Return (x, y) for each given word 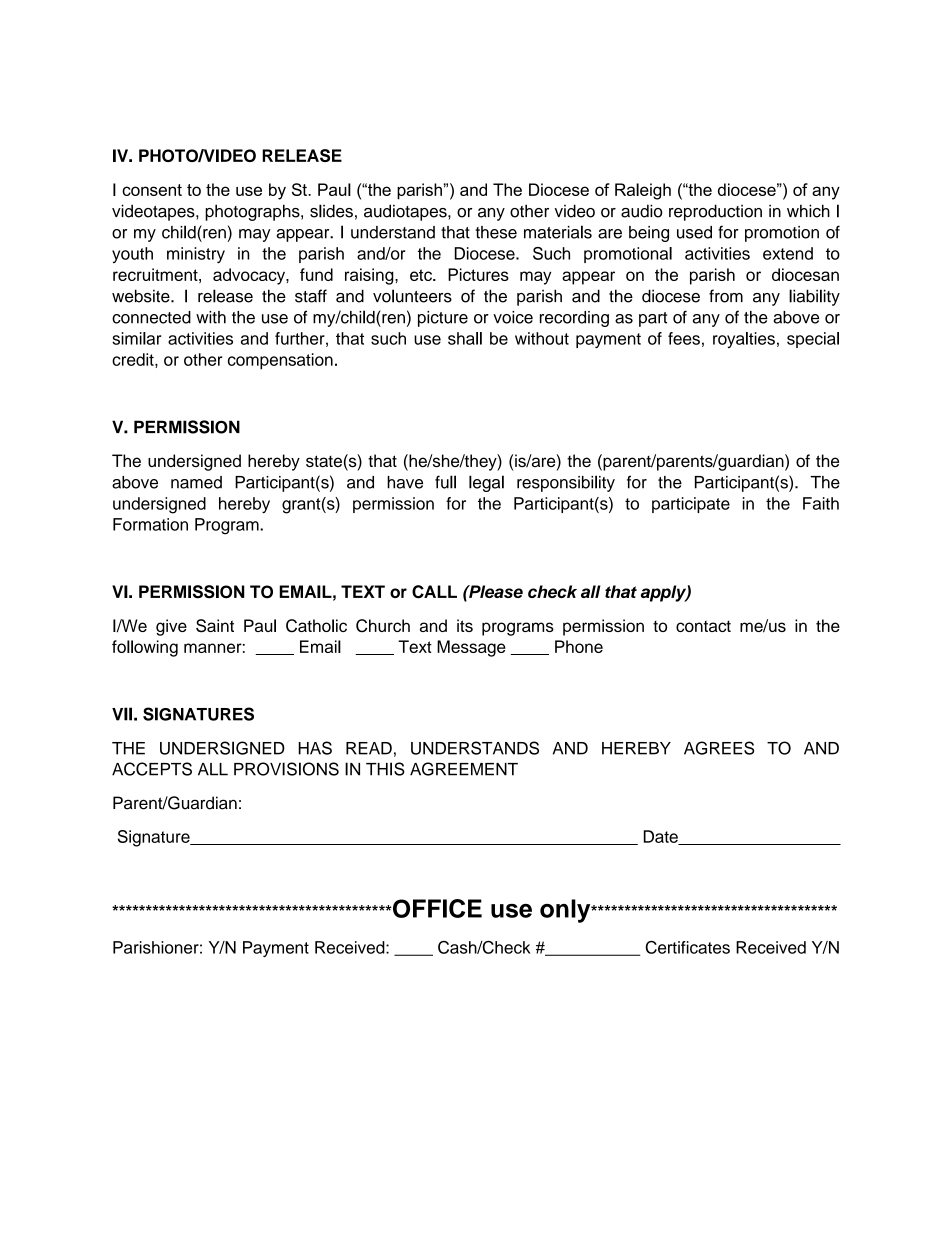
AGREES (719, 748)
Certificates (687, 947)
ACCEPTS (152, 769)
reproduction (715, 212)
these (496, 232)
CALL (434, 592)
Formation (150, 524)
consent (152, 190)
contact (703, 626)
